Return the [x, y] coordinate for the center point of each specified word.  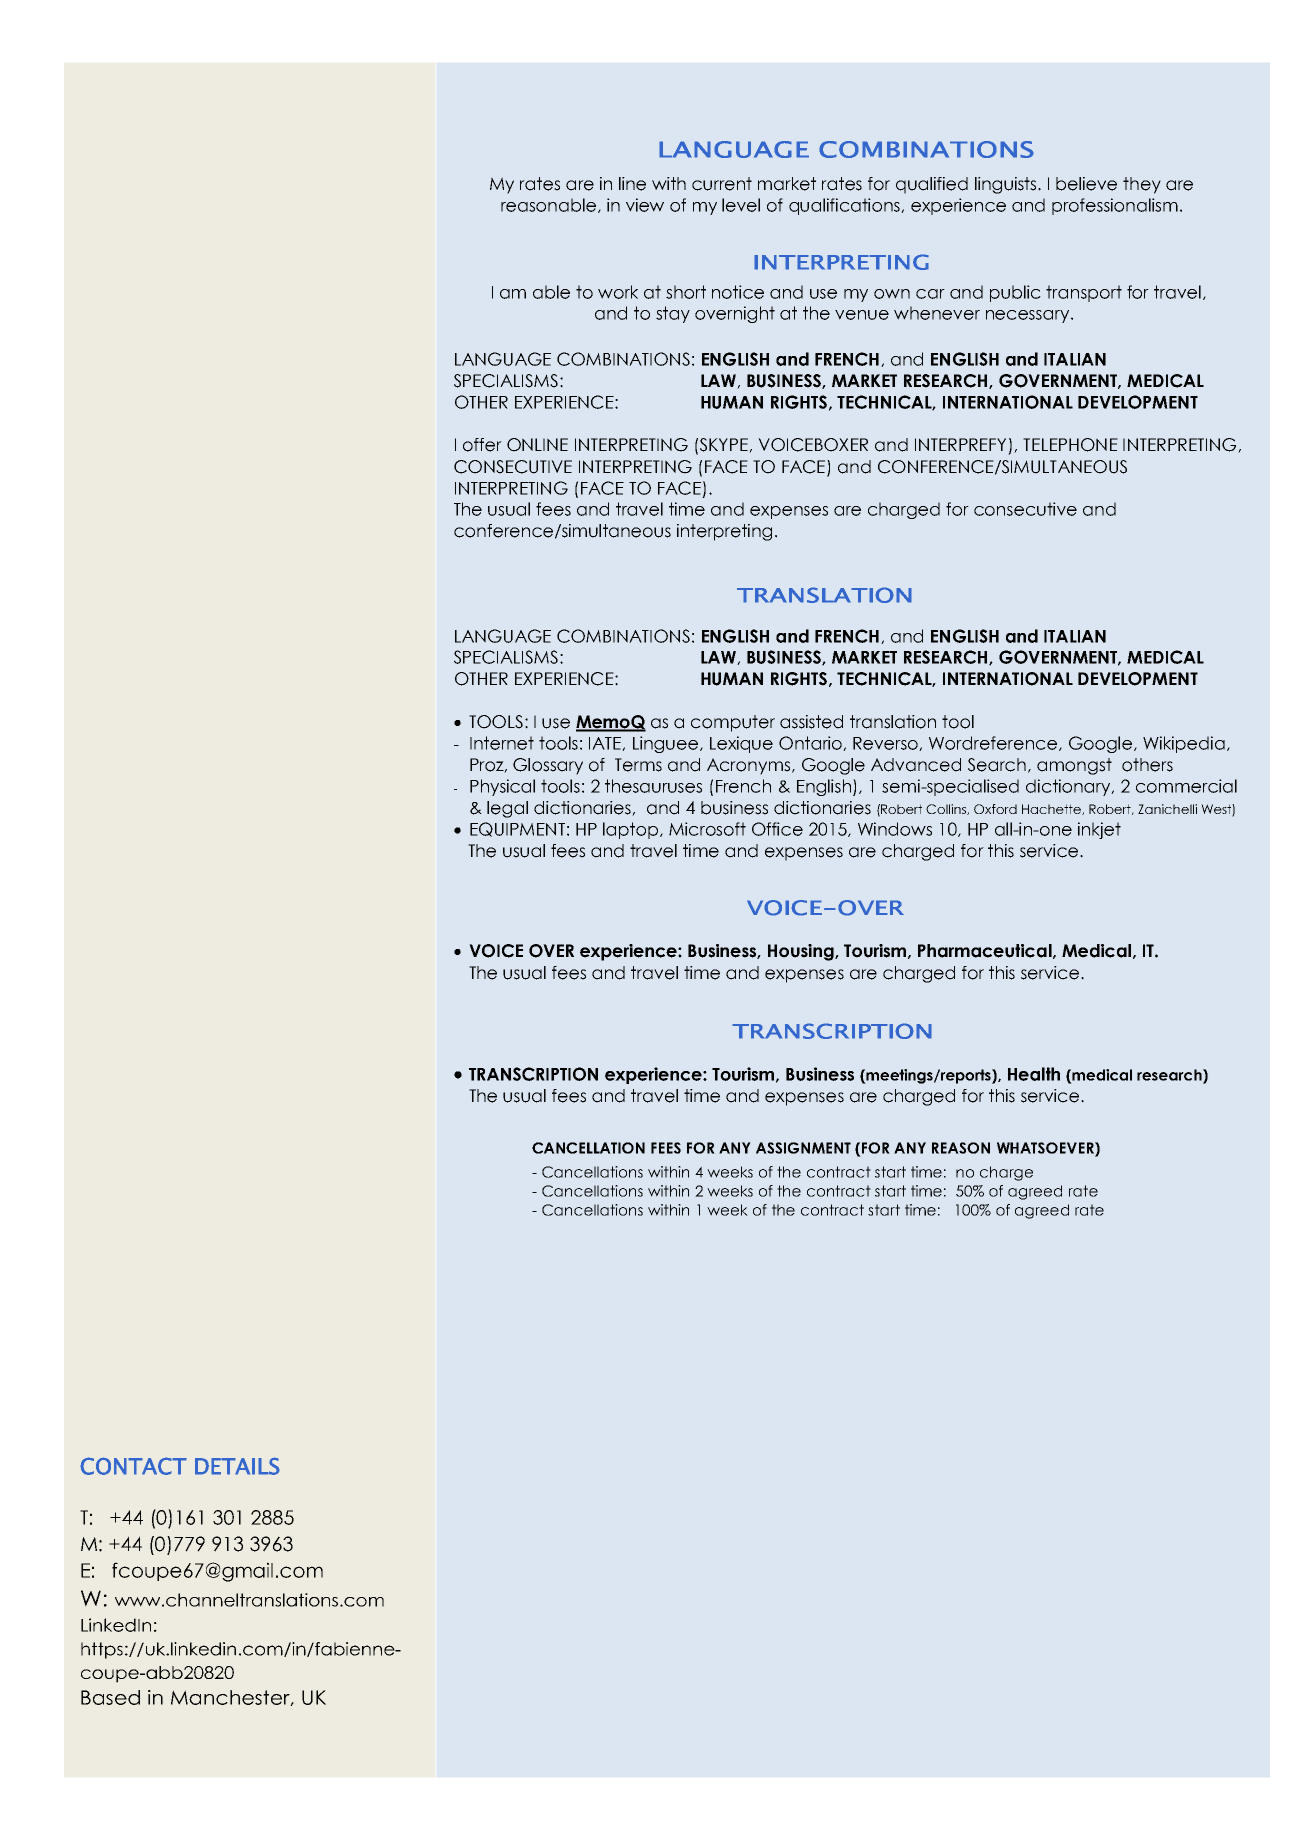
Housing [802, 952]
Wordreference [993, 743]
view [645, 205]
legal [507, 809]
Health [1034, 1074]
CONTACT [133, 1466]
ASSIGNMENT [803, 1148]
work [618, 292]
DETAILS [237, 1466]
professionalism [1115, 206]
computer [733, 723]
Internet [502, 743]
